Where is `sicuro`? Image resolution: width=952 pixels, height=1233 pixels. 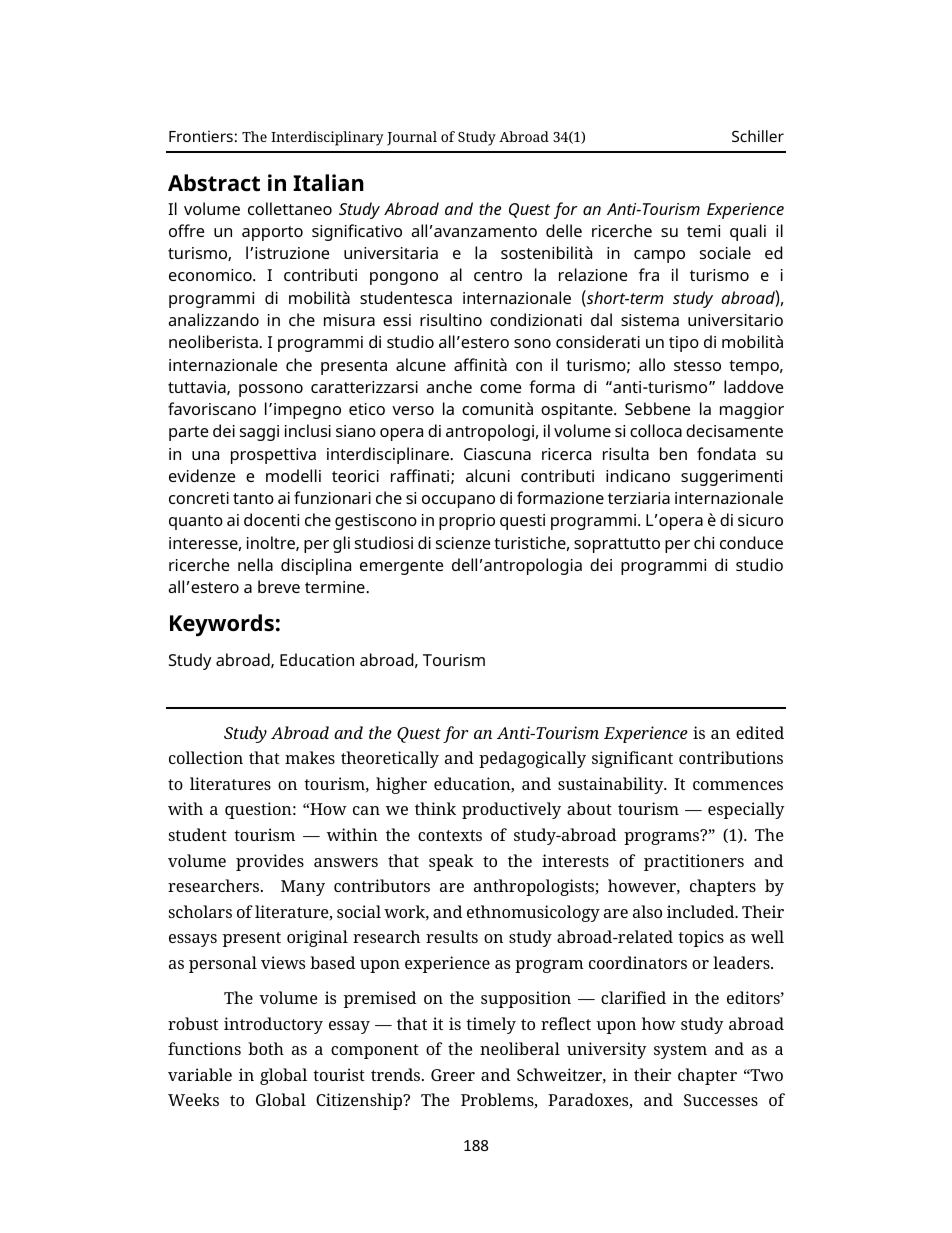 sicuro is located at coordinates (760, 520).
